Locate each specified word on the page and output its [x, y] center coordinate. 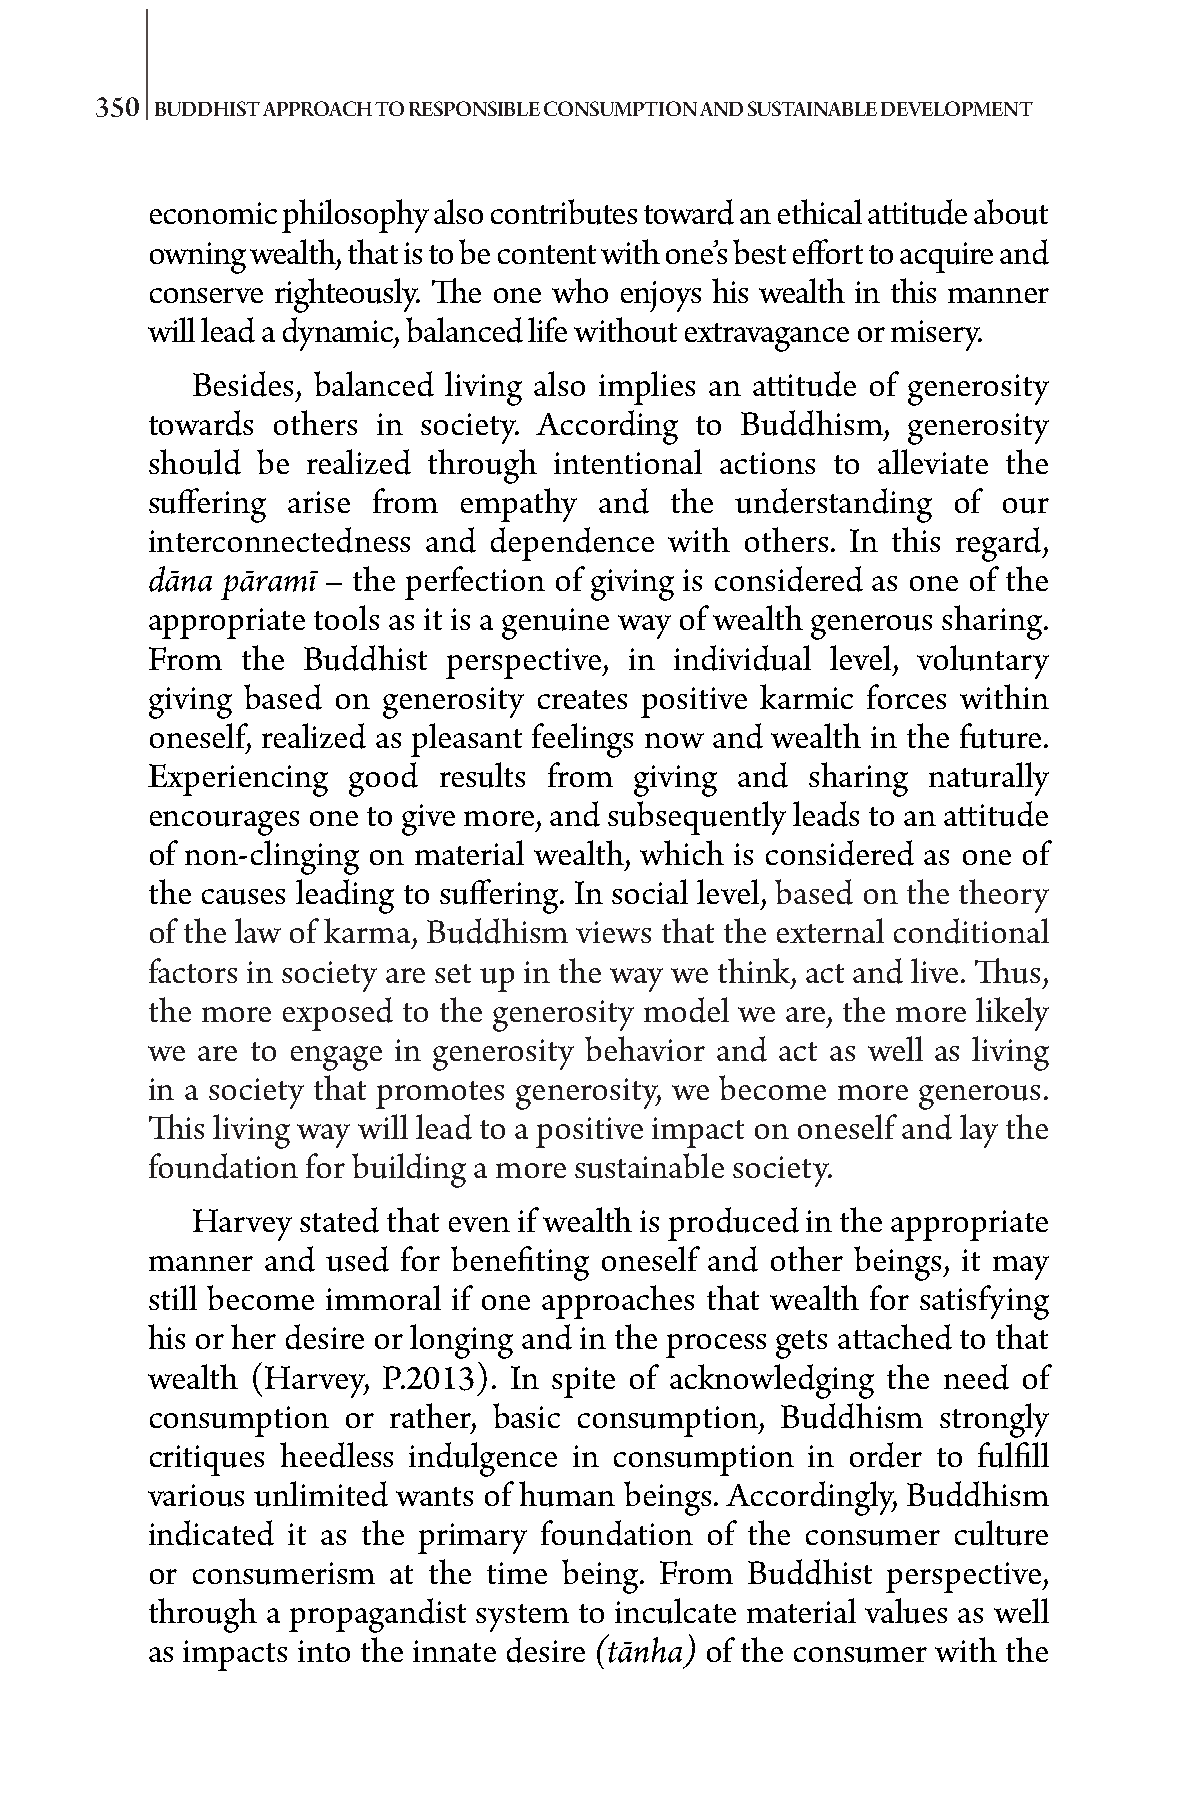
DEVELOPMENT [957, 108]
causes [243, 897]
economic [213, 213]
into [324, 1651]
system [522, 1618]
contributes [564, 212]
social [650, 891]
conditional [971, 931]
